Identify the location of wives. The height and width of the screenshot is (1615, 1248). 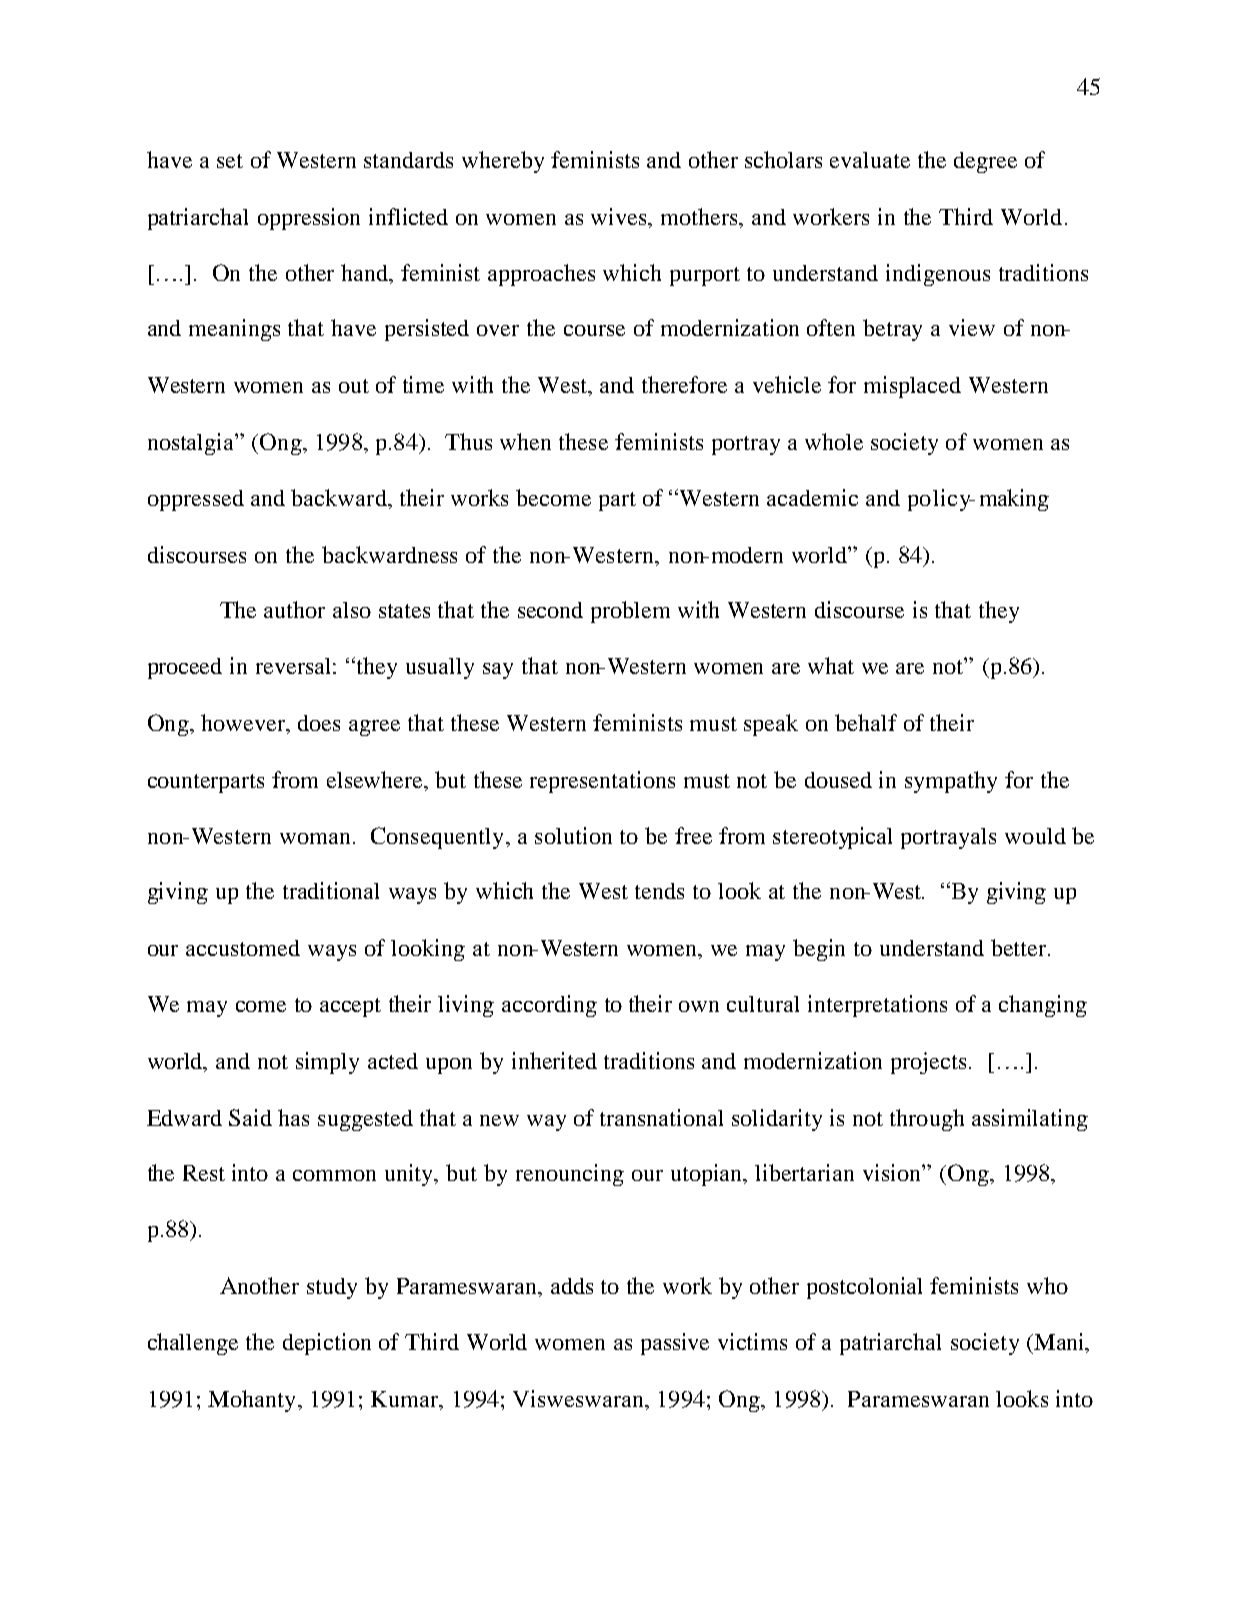
(620, 218).
